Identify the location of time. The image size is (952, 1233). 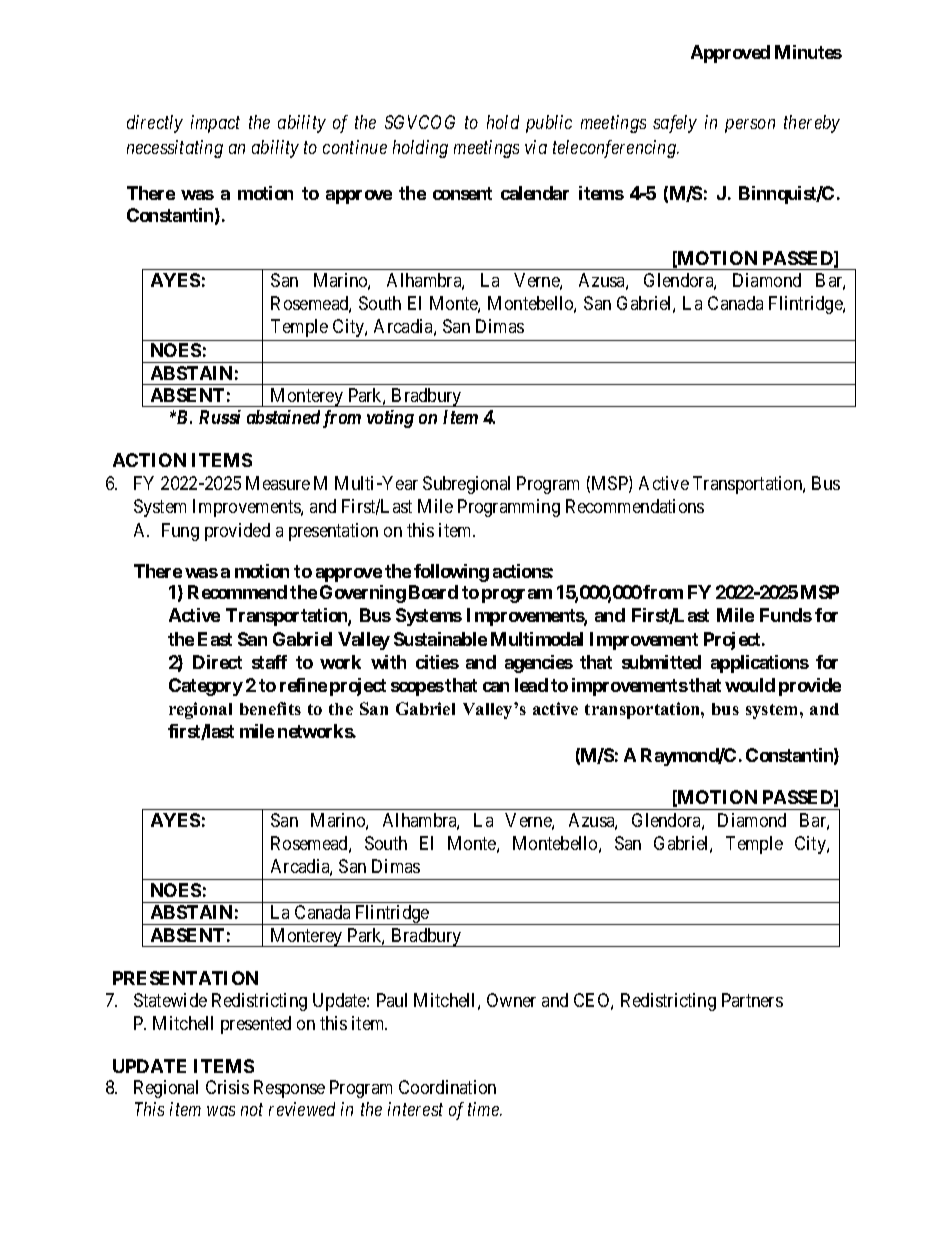
(484, 1109).
